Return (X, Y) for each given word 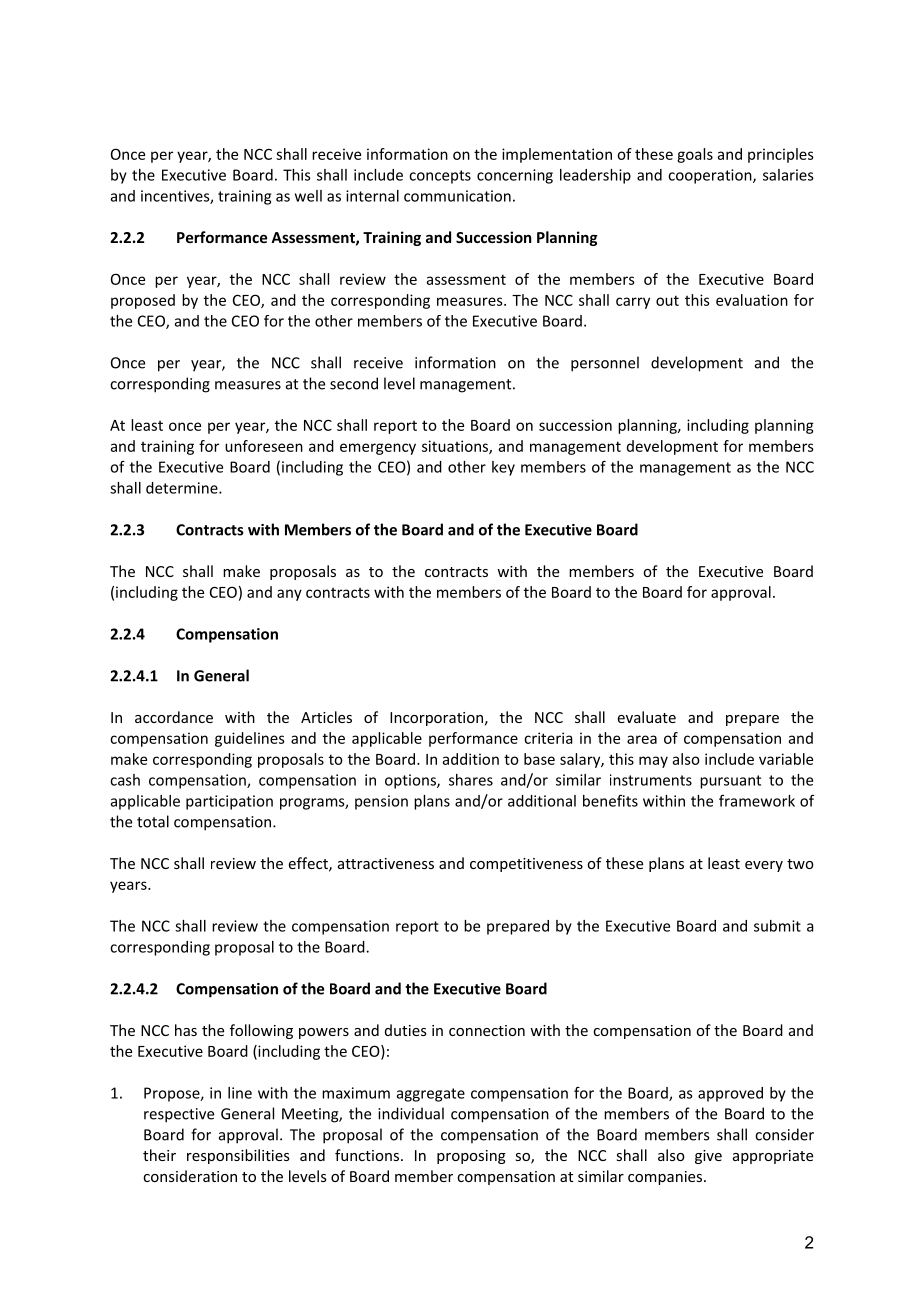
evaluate (647, 717)
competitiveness (526, 865)
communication (457, 196)
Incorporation (436, 719)
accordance (174, 717)
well (308, 196)
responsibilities (238, 1156)
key (503, 468)
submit (777, 926)
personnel (605, 364)
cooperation (711, 176)
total (153, 821)
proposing (471, 1157)
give (708, 1157)
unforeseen (264, 446)
